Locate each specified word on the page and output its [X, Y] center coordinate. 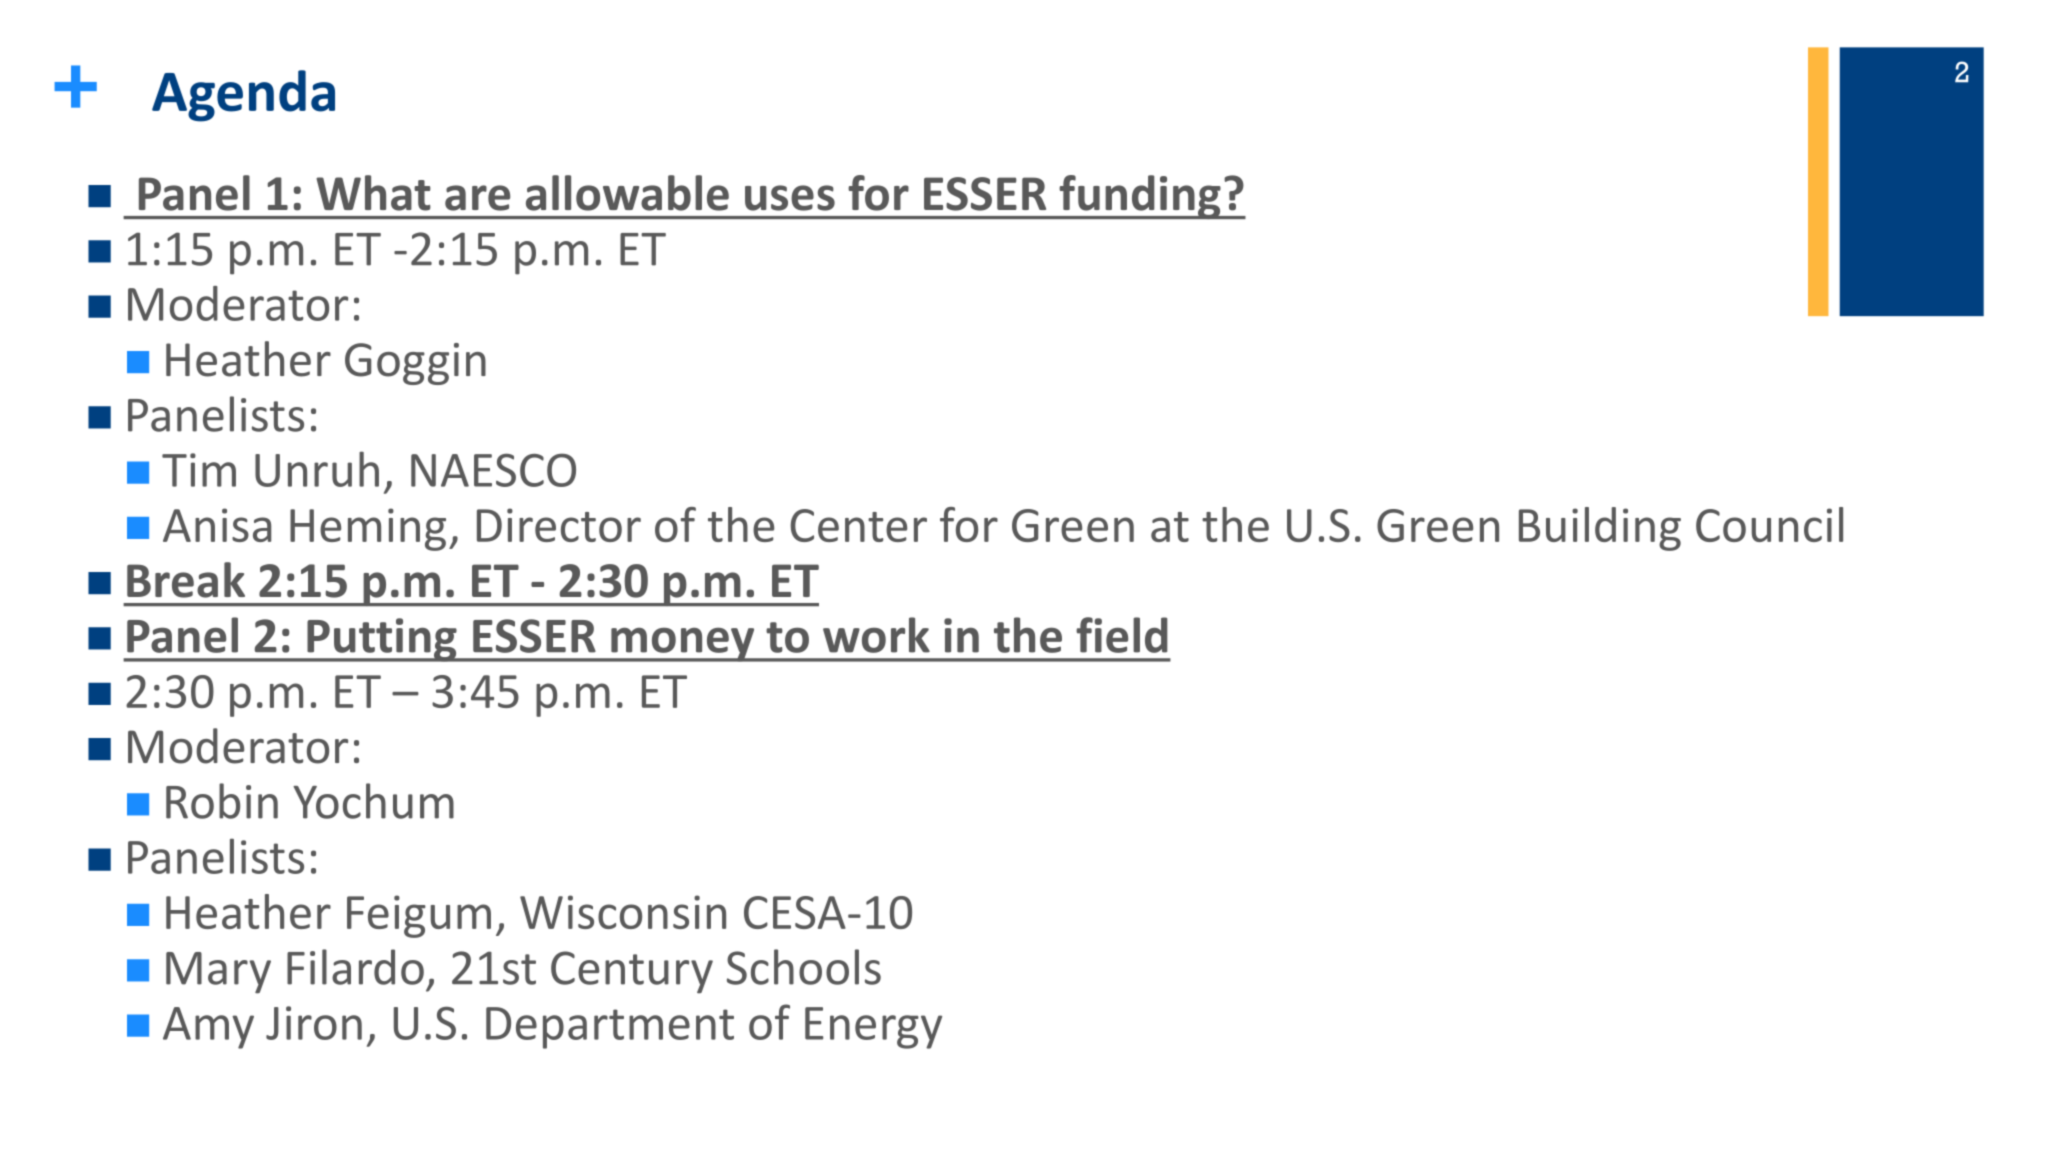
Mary [218, 973]
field [1122, 635]
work [876, 635]
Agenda [243, 96]
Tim [199, 470]
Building [1600, 529]
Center [858, 525]
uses [790, 198]
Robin [222, 801]
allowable [627, 193]
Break [186, 580]
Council [1769, 524]
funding [1140, 197]
